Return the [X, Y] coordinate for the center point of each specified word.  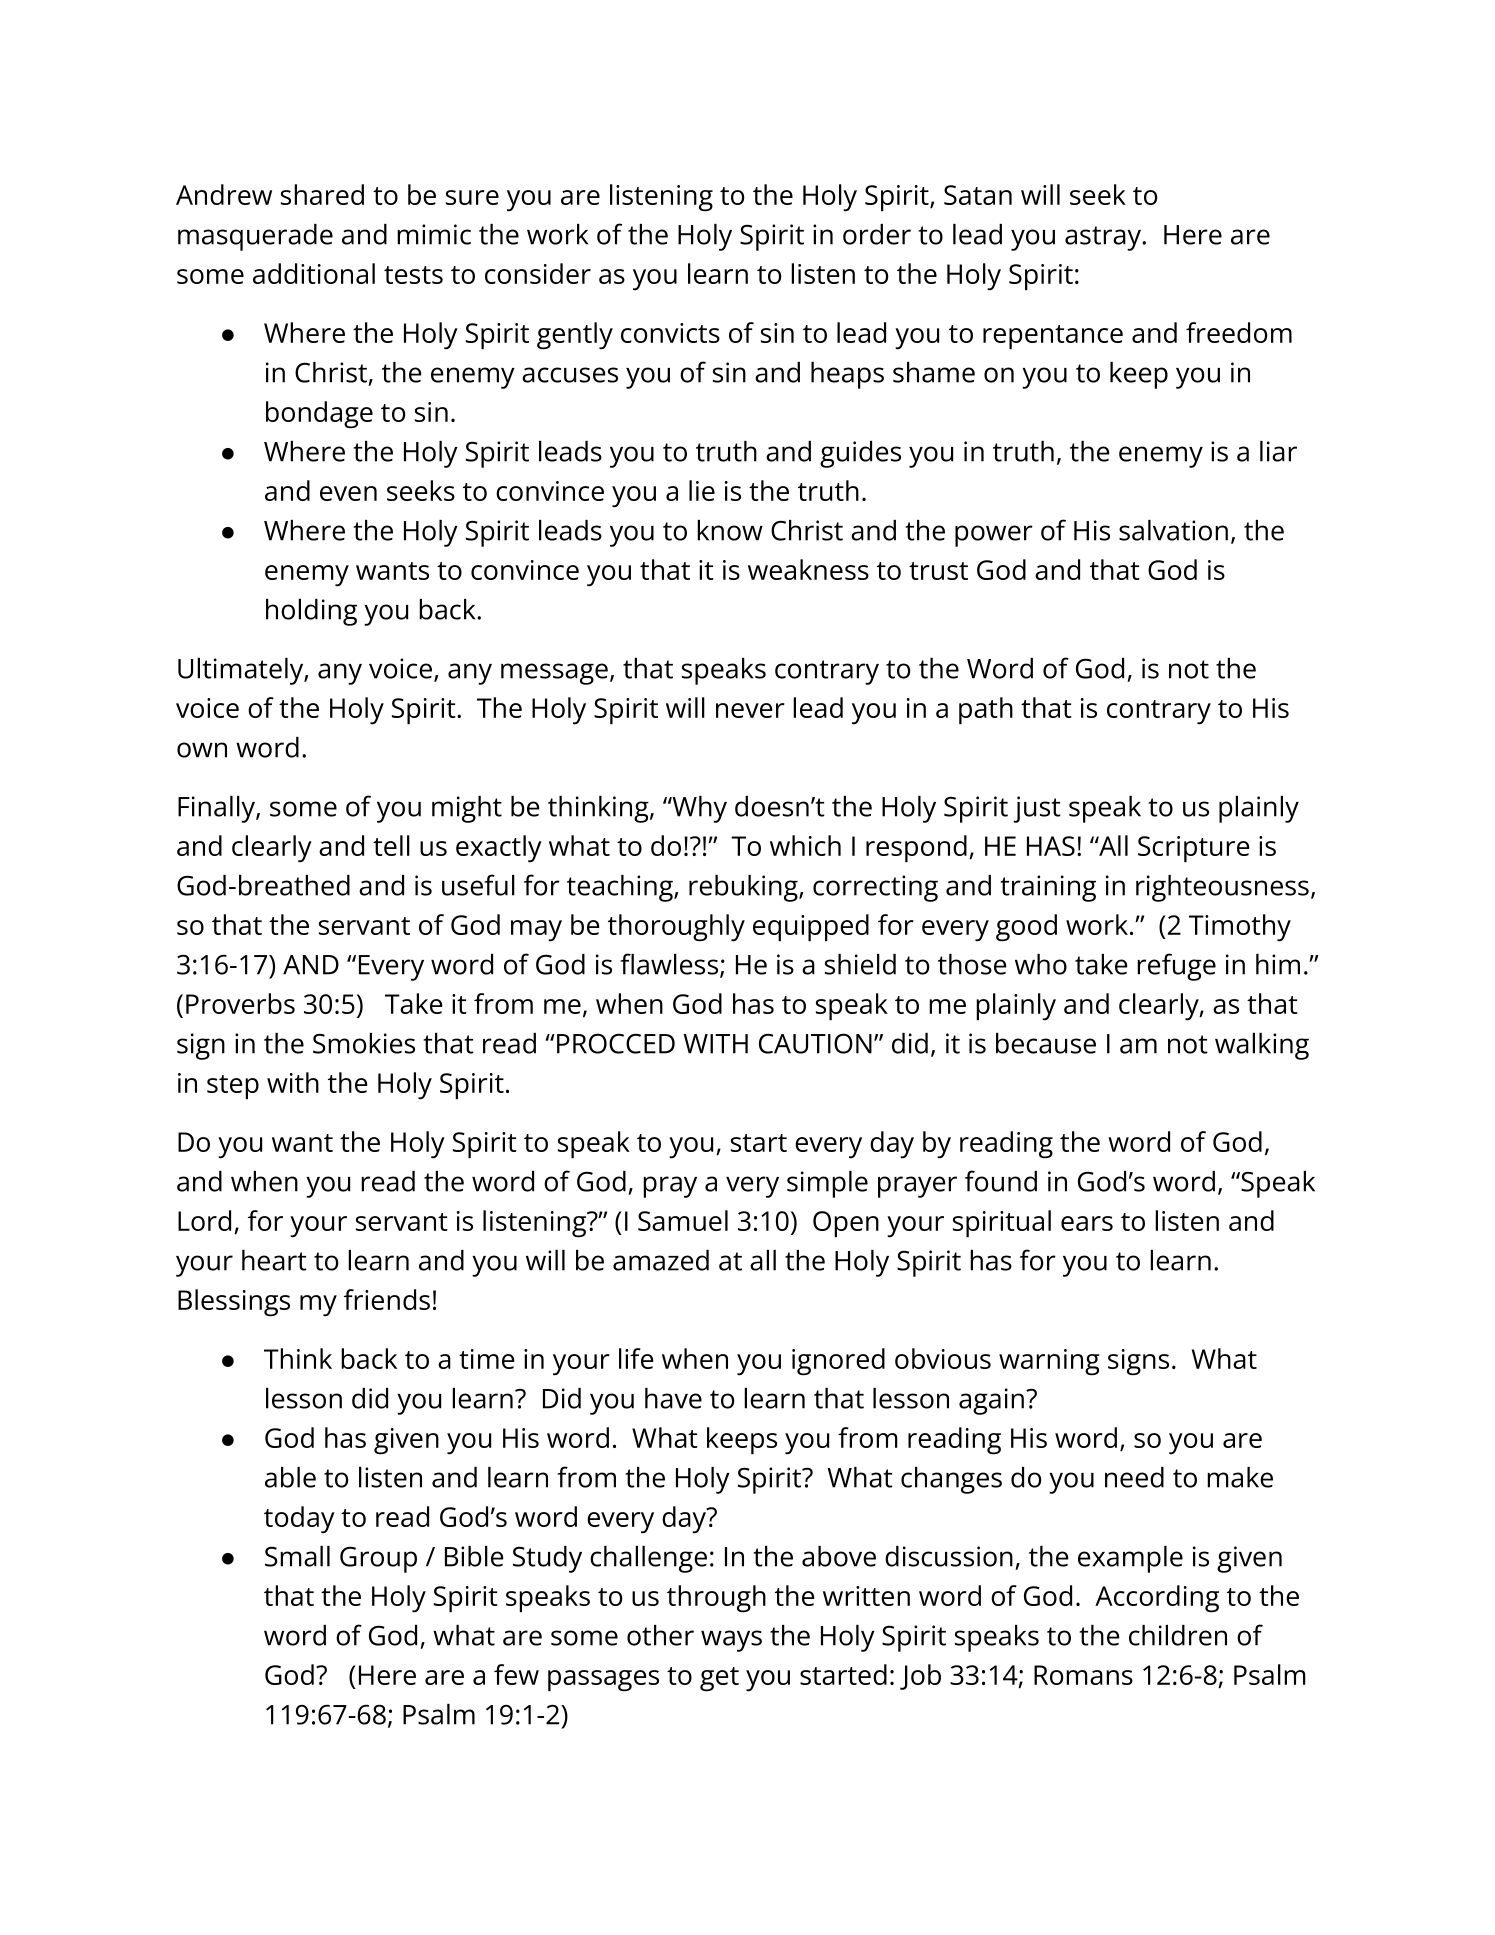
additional [314, 273]
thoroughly [676, 928]
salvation [1173, 530]
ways [731, 1641]
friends [387, 1299]
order [877, 234]
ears [1087, 1223]
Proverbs [240, 1003]
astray [1104, 238]
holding [311, 612]
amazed [661, 1260]
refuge [1176, 967]
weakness [808, 569]
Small [297, 1556]
